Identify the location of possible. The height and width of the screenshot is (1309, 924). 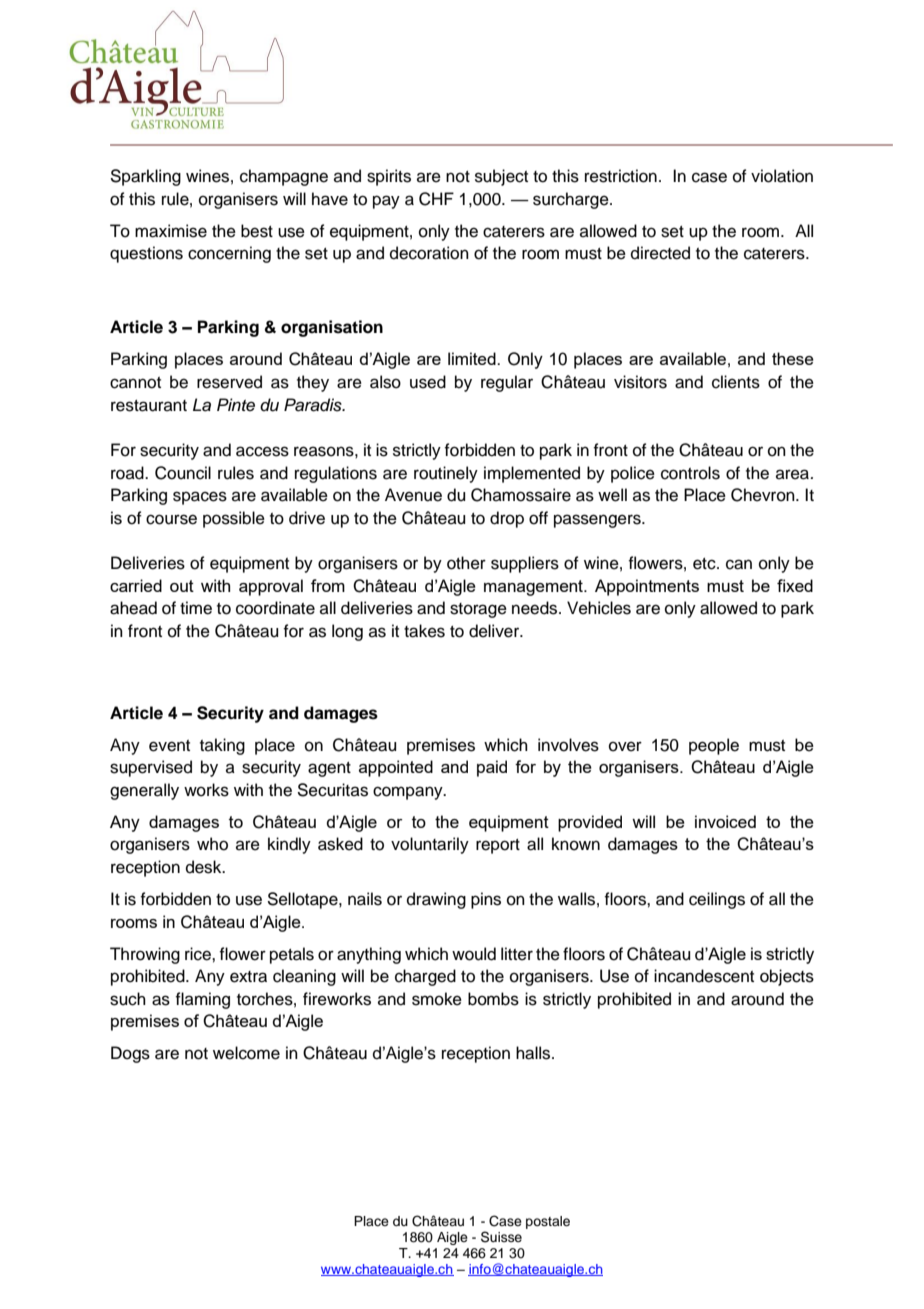
(234, 519).
